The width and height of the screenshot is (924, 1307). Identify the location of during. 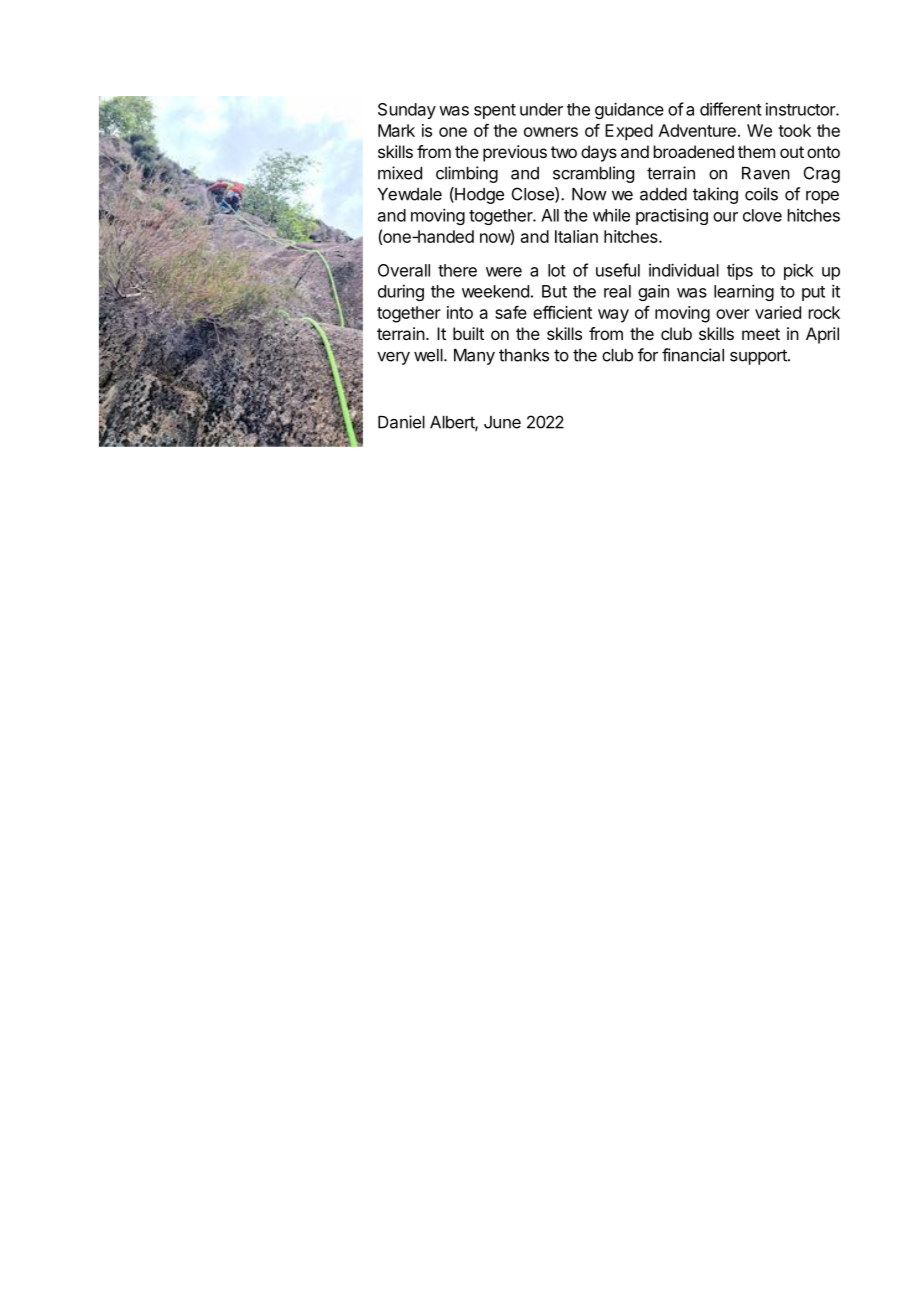
(401, 293).
